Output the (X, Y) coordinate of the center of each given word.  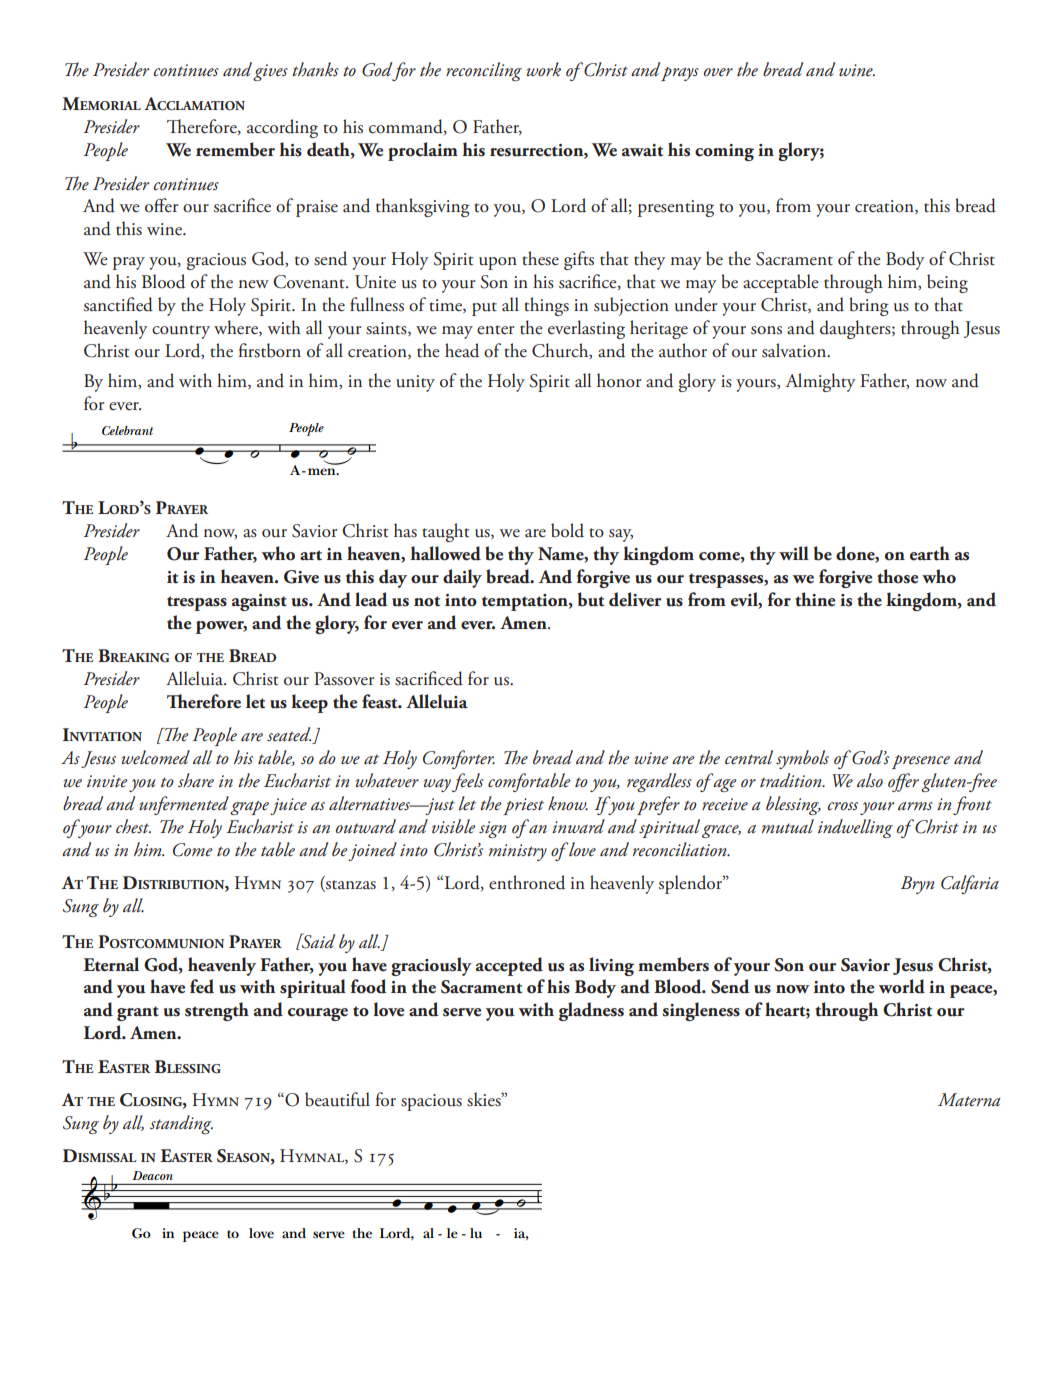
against (259, 602)
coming (724, 152)
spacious (431, 1102)
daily (462, 578)
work (543, 69)
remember (235, 149)
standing (181, 1124)
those (897, 576)
